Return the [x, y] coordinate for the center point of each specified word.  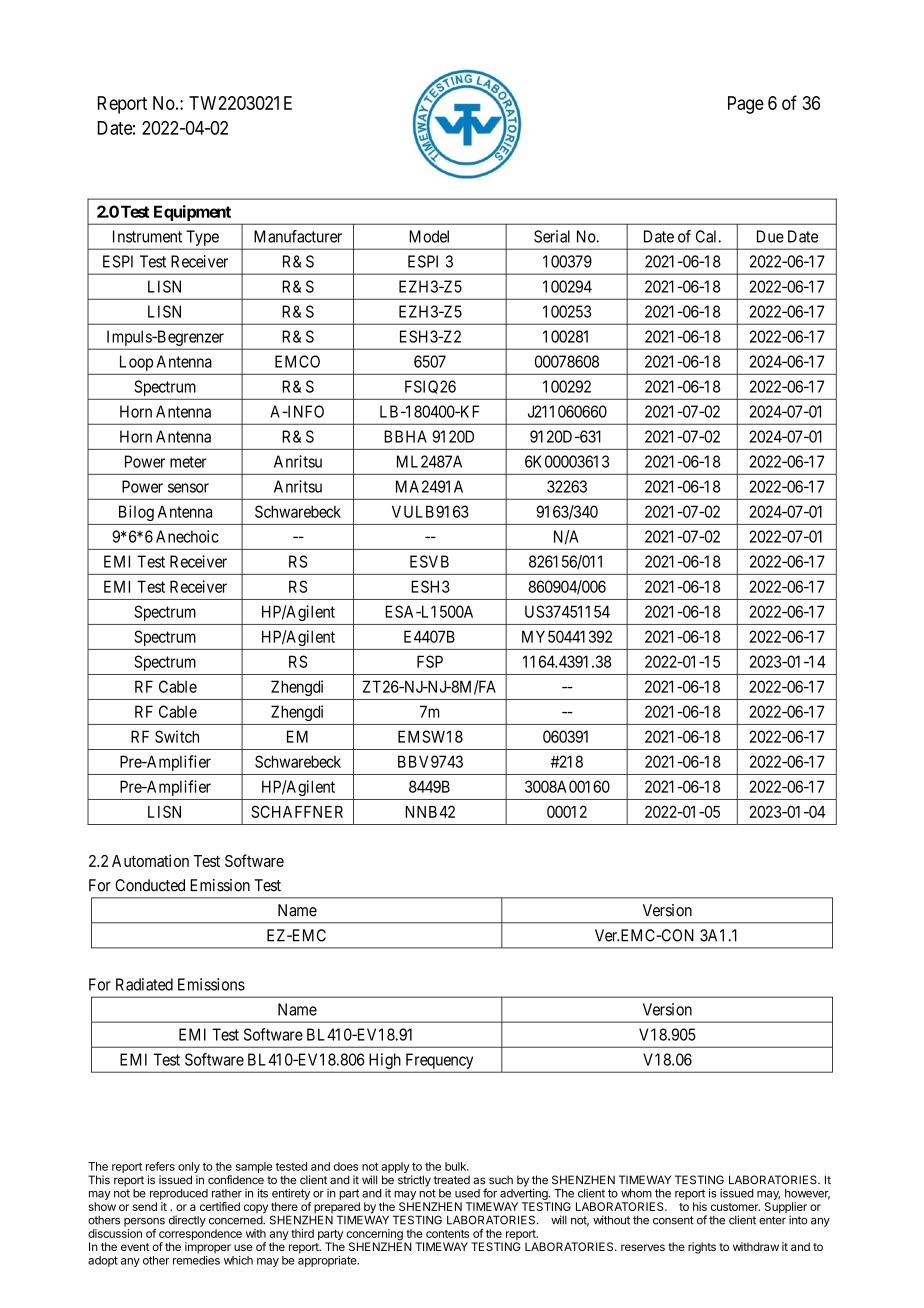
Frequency [439, 1061]
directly [187, 1221]
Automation [150, 860]
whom [636, 1193]
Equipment [192, 213]
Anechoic [187, 536]
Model [429, 236]
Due [770, 236]
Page [746, 105]
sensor [188, 488]
